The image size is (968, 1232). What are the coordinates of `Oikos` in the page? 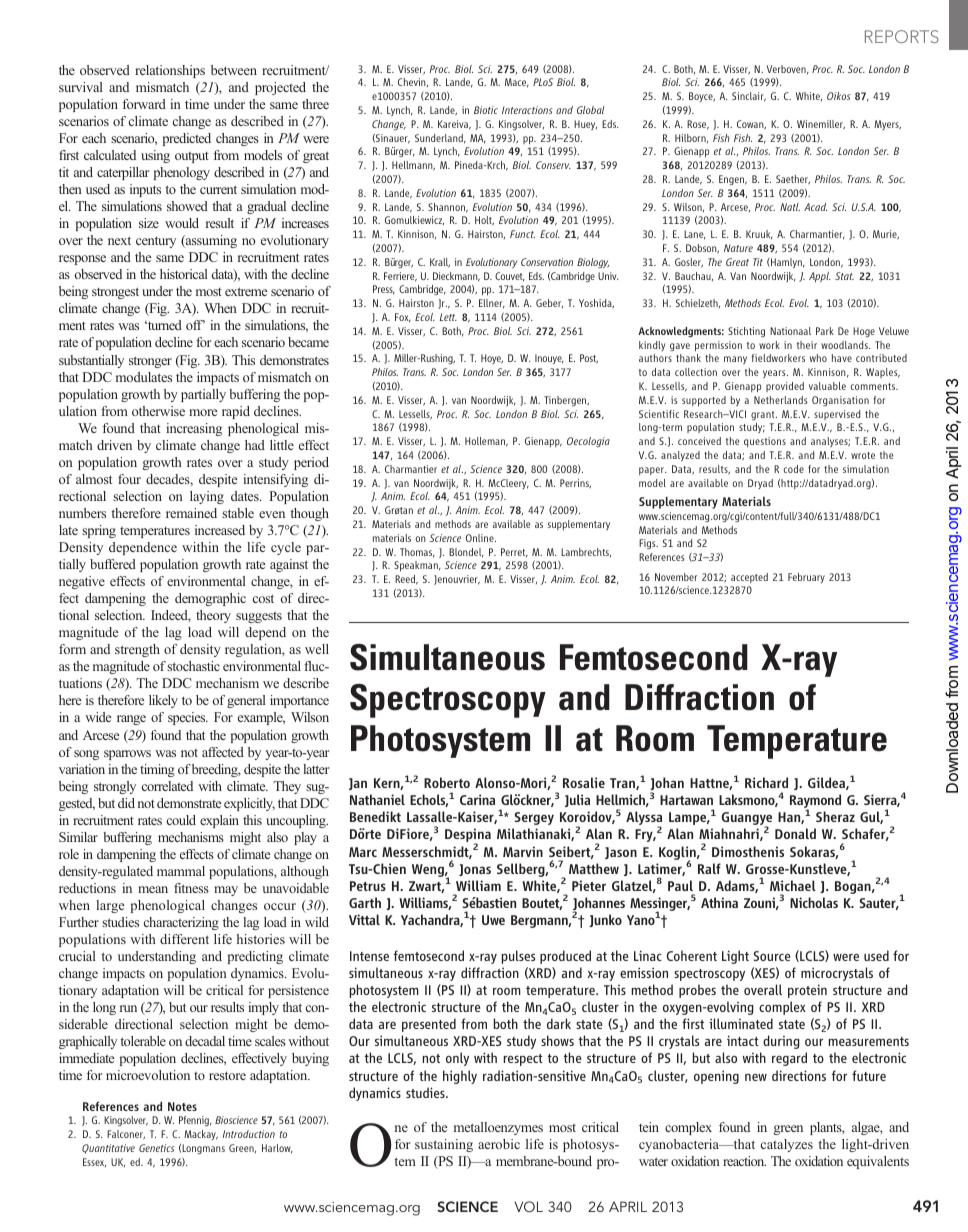 It's located at (839, 96).
